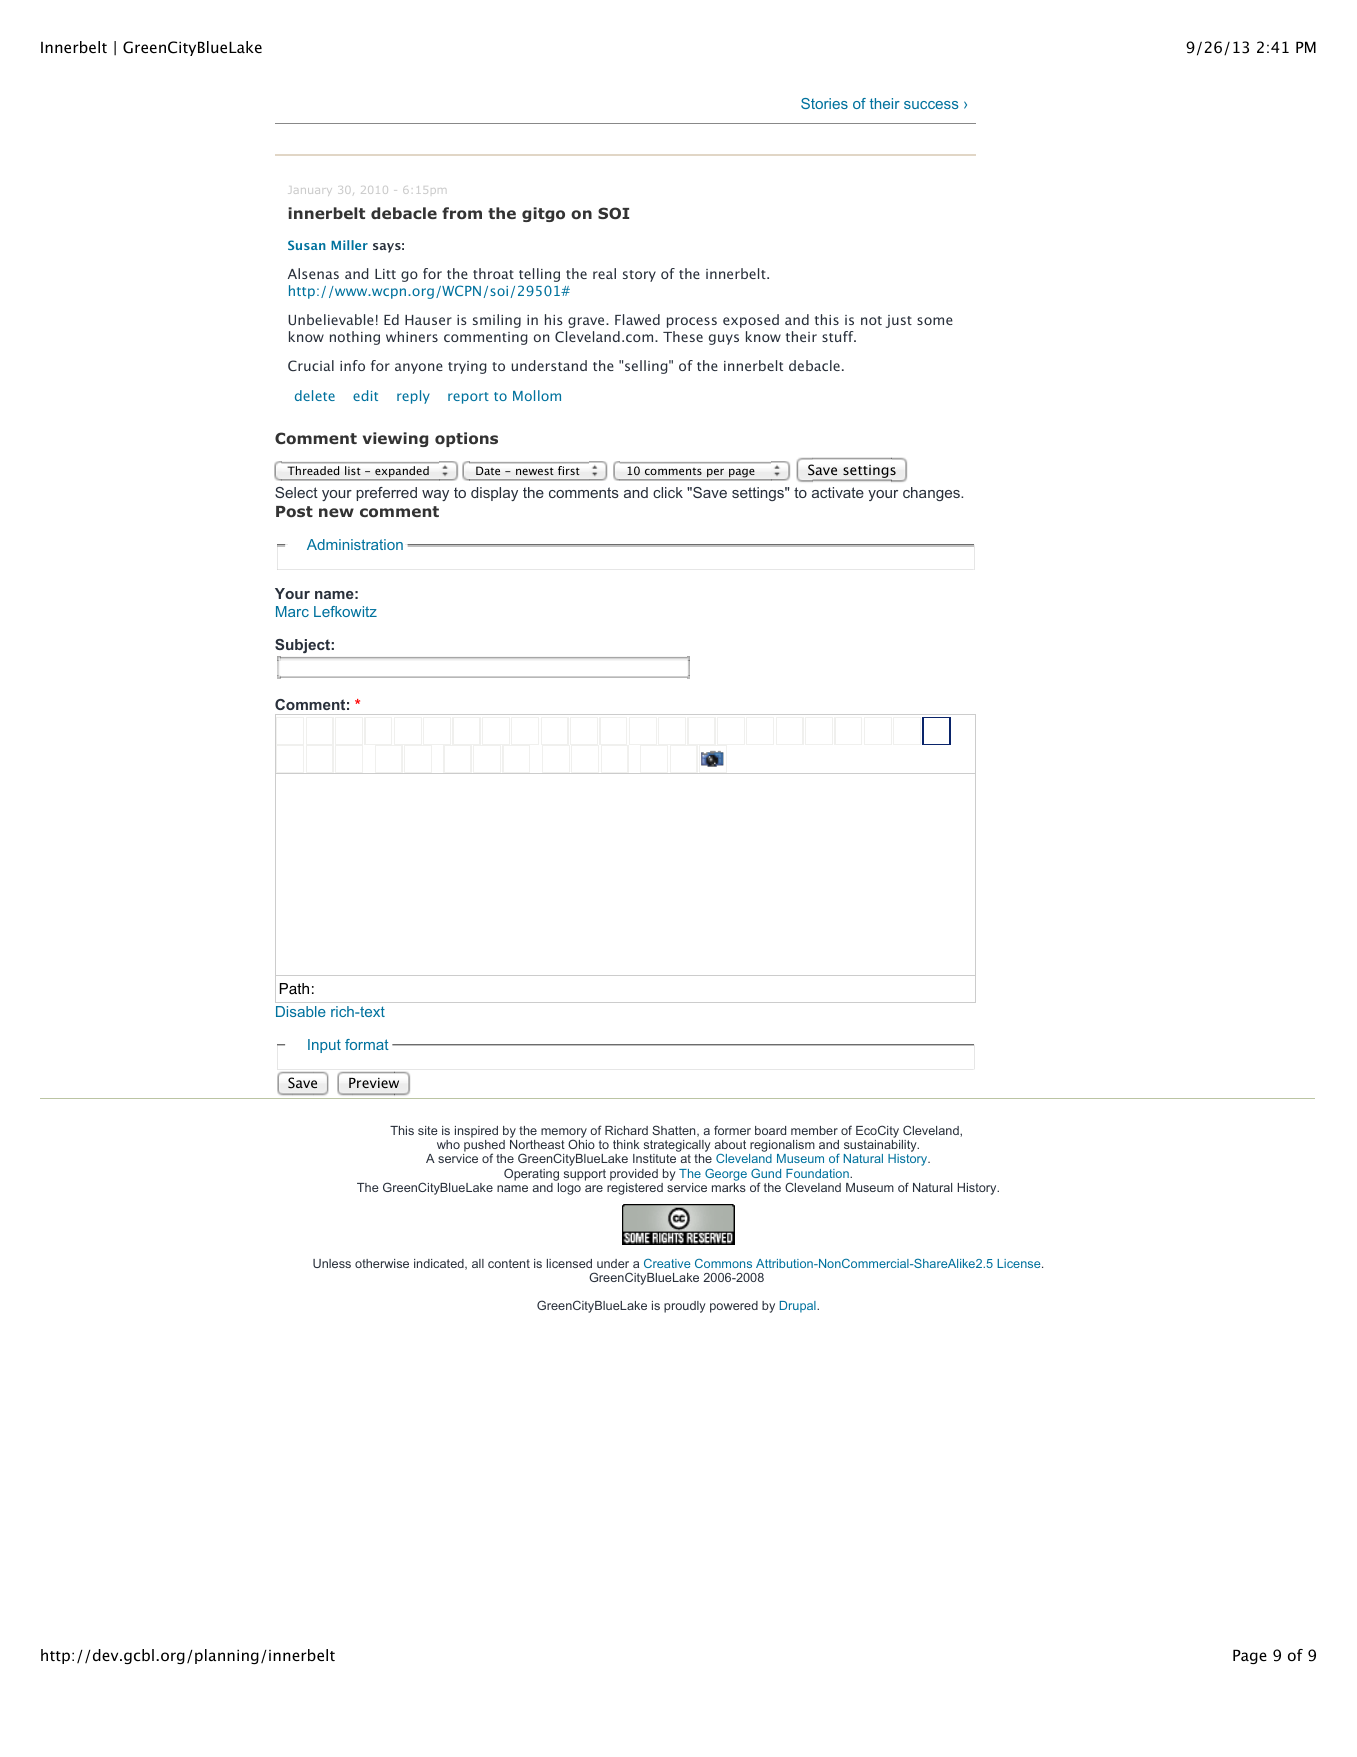 This screenshot has width=1357, height=1757. What do you see at coordinates (294, 989) in the screenshot?
I see `Path` at bounding box center [294, 989].
